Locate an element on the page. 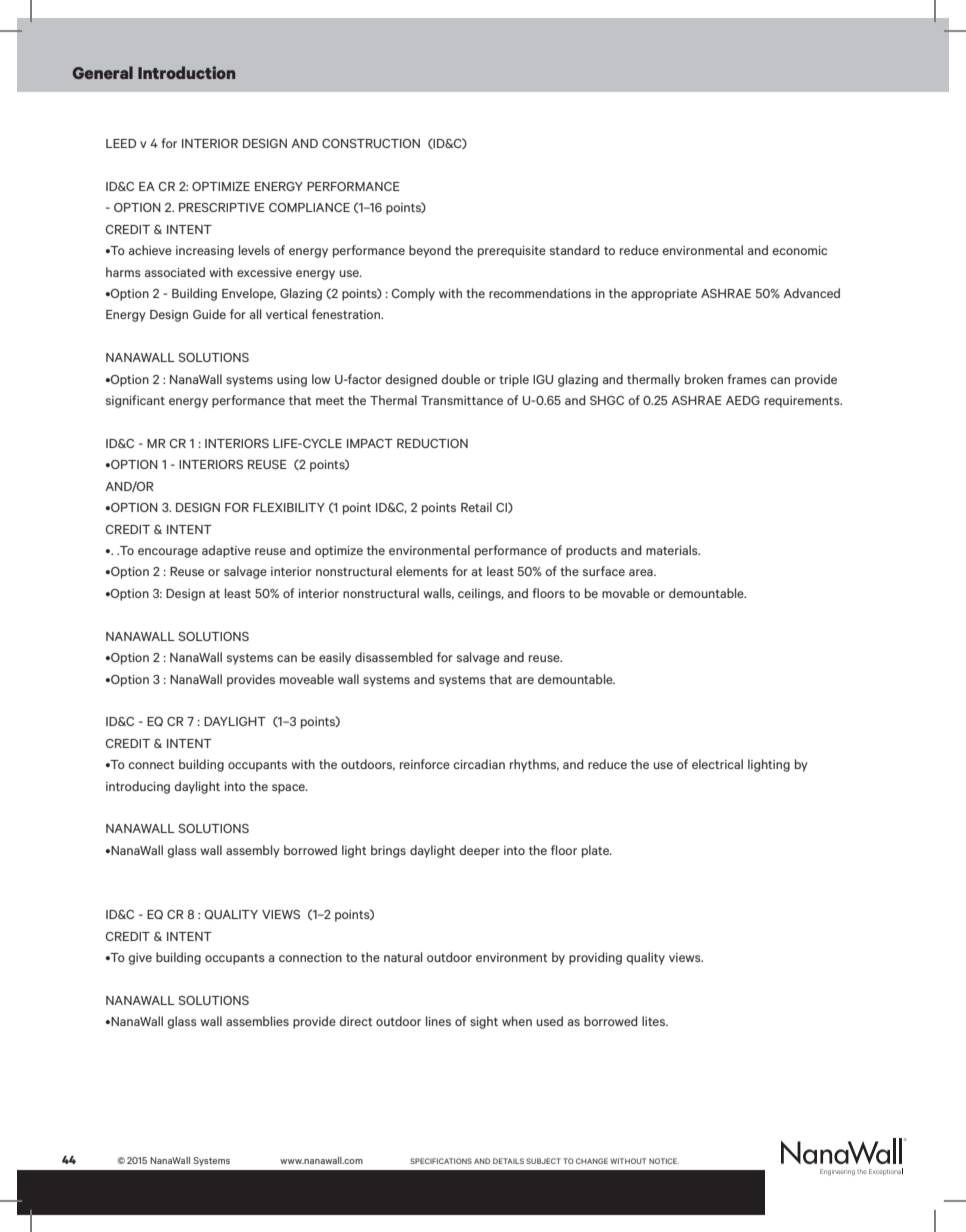  circadian is located at coordinates (479, 764).
